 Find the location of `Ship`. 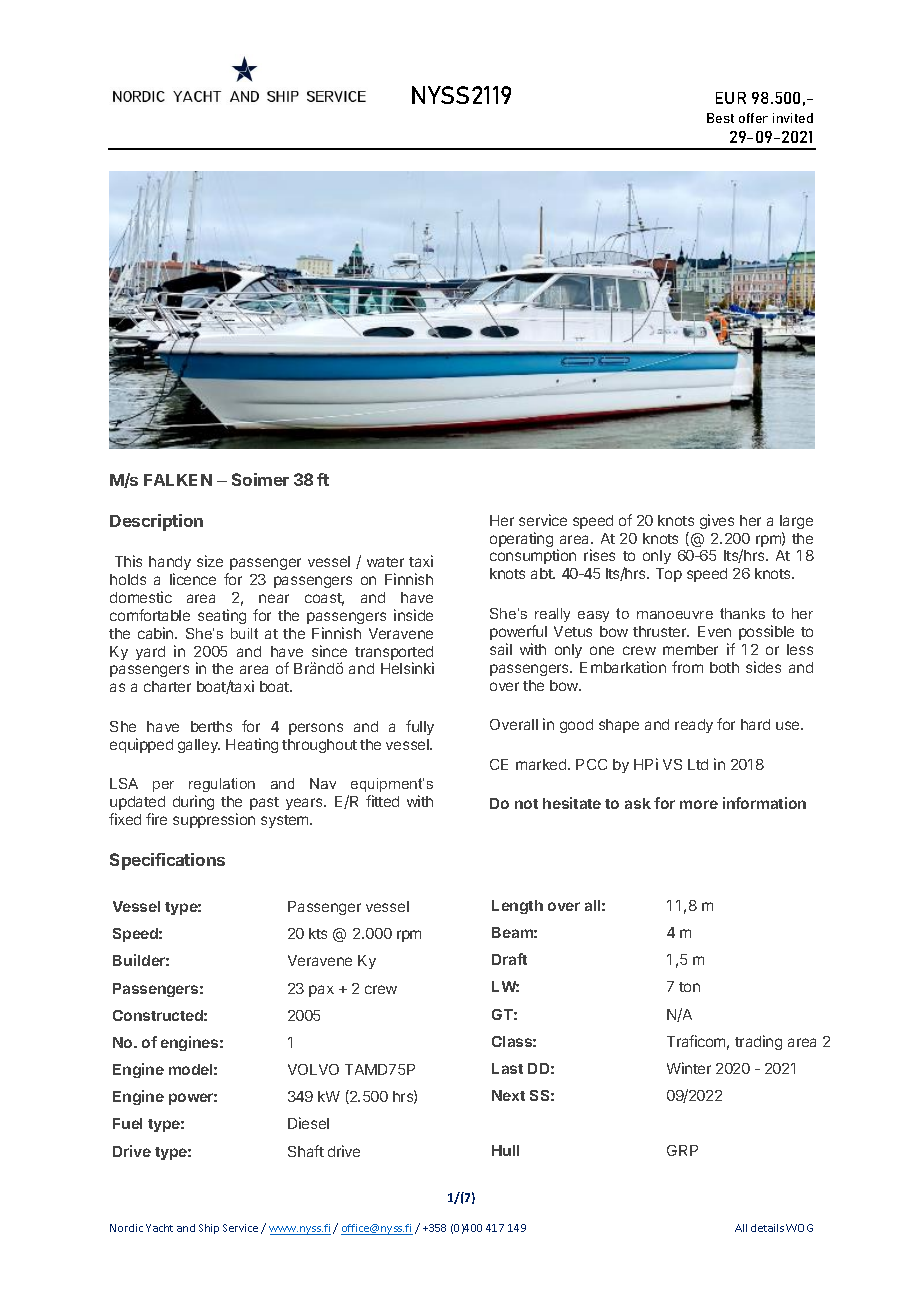

Ship is located at coordinates (209, 1229).
